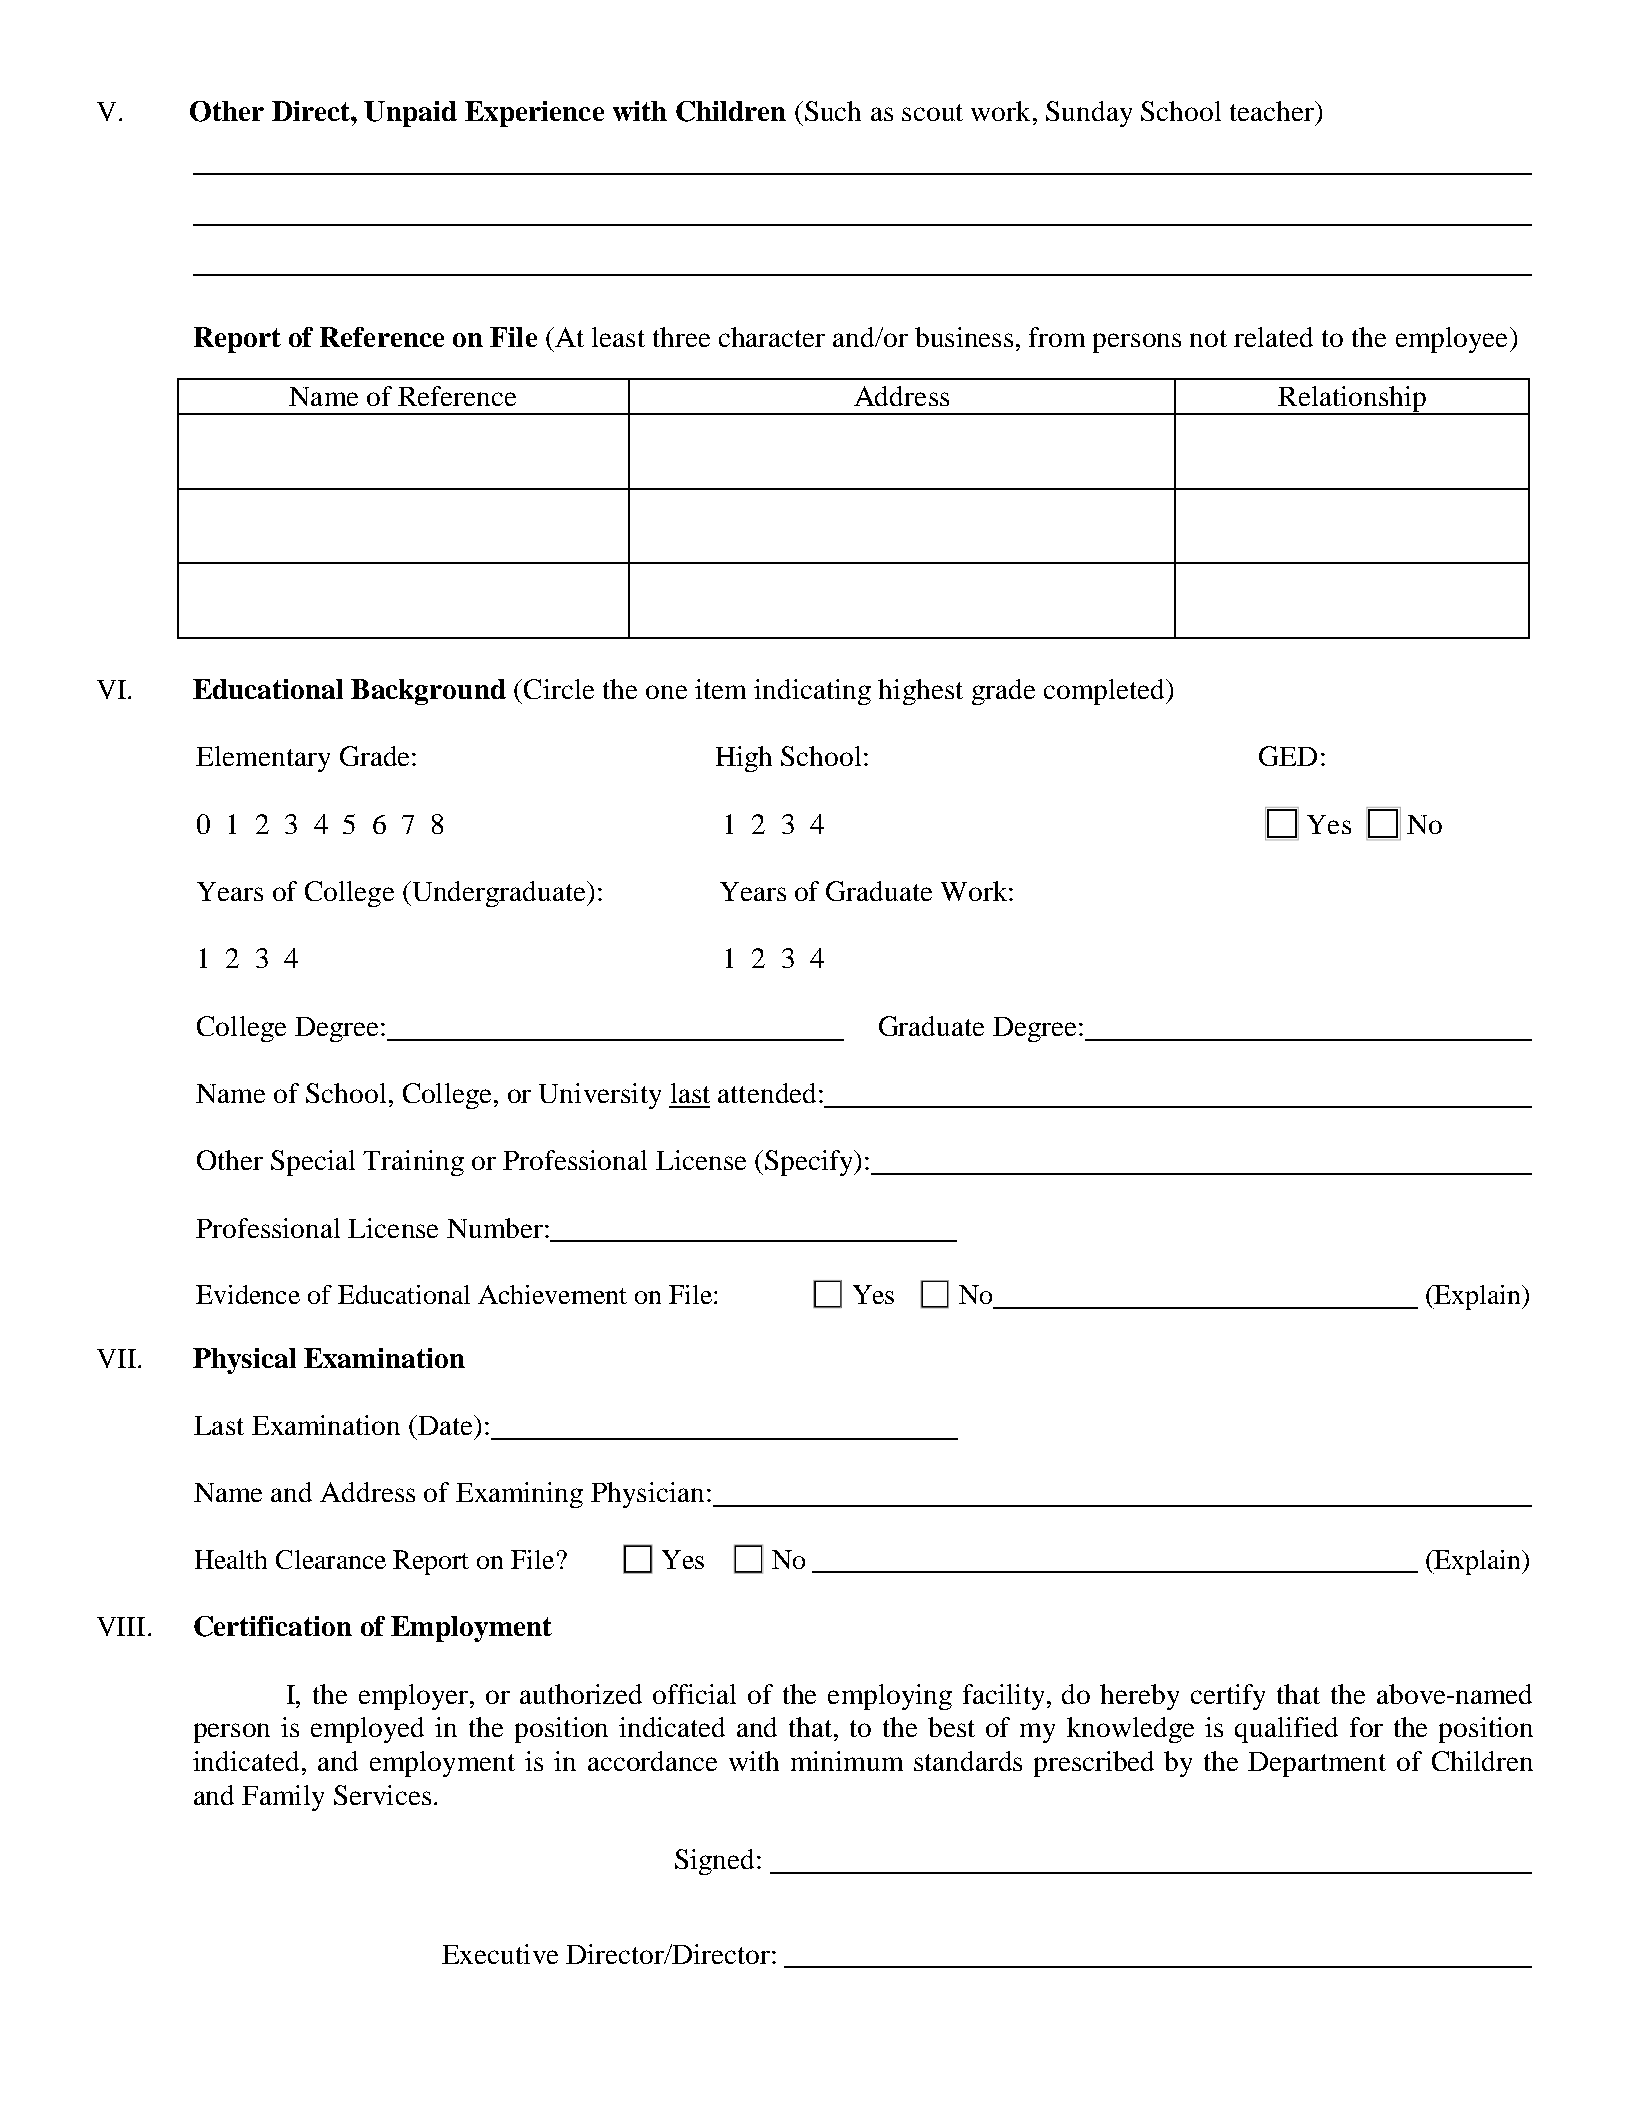 The image size is (1629, 2108). Describe the element at coordinates (833, 111) in the document. I see `Such` at that location.
